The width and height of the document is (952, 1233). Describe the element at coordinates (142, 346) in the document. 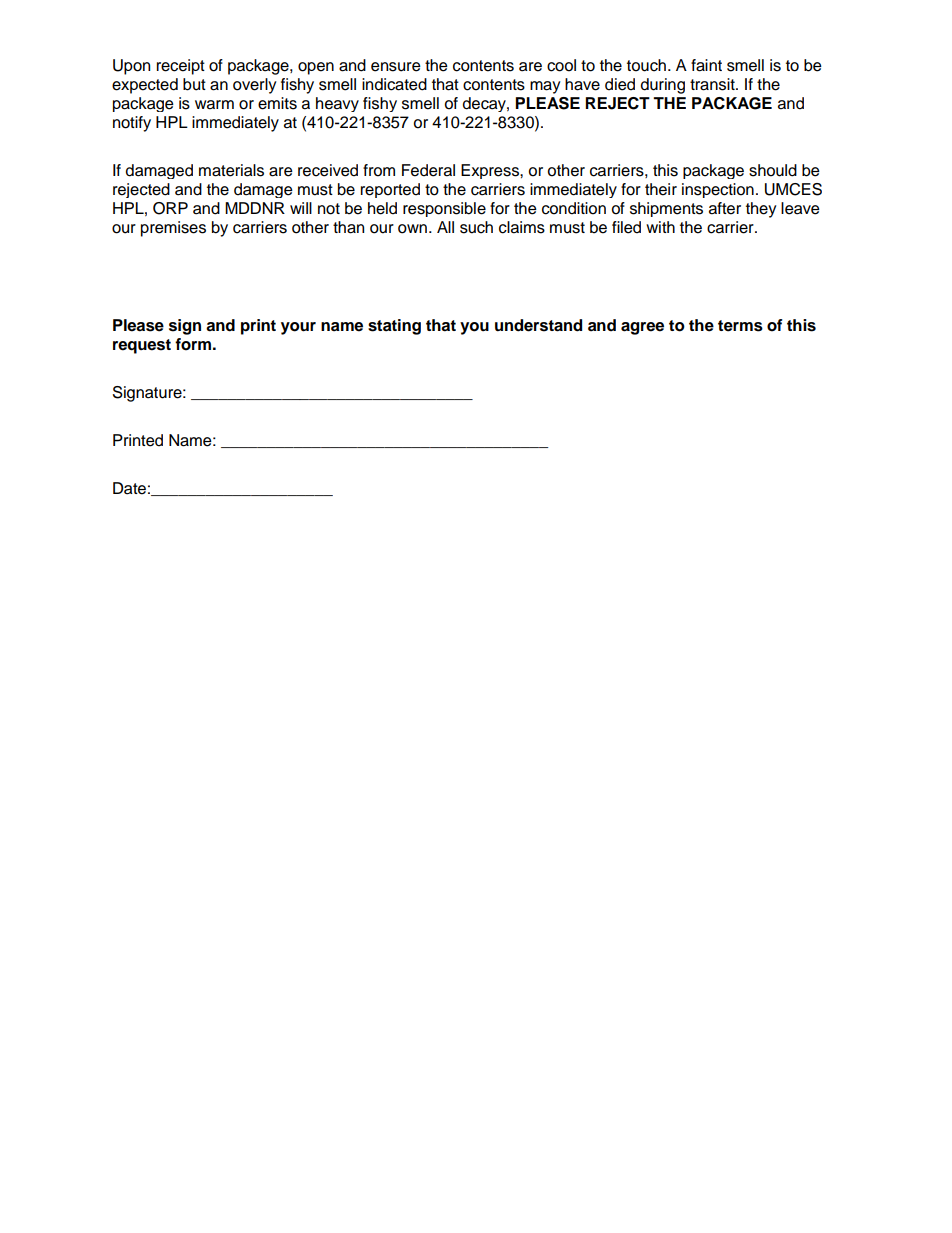

I see `request` at that location.
